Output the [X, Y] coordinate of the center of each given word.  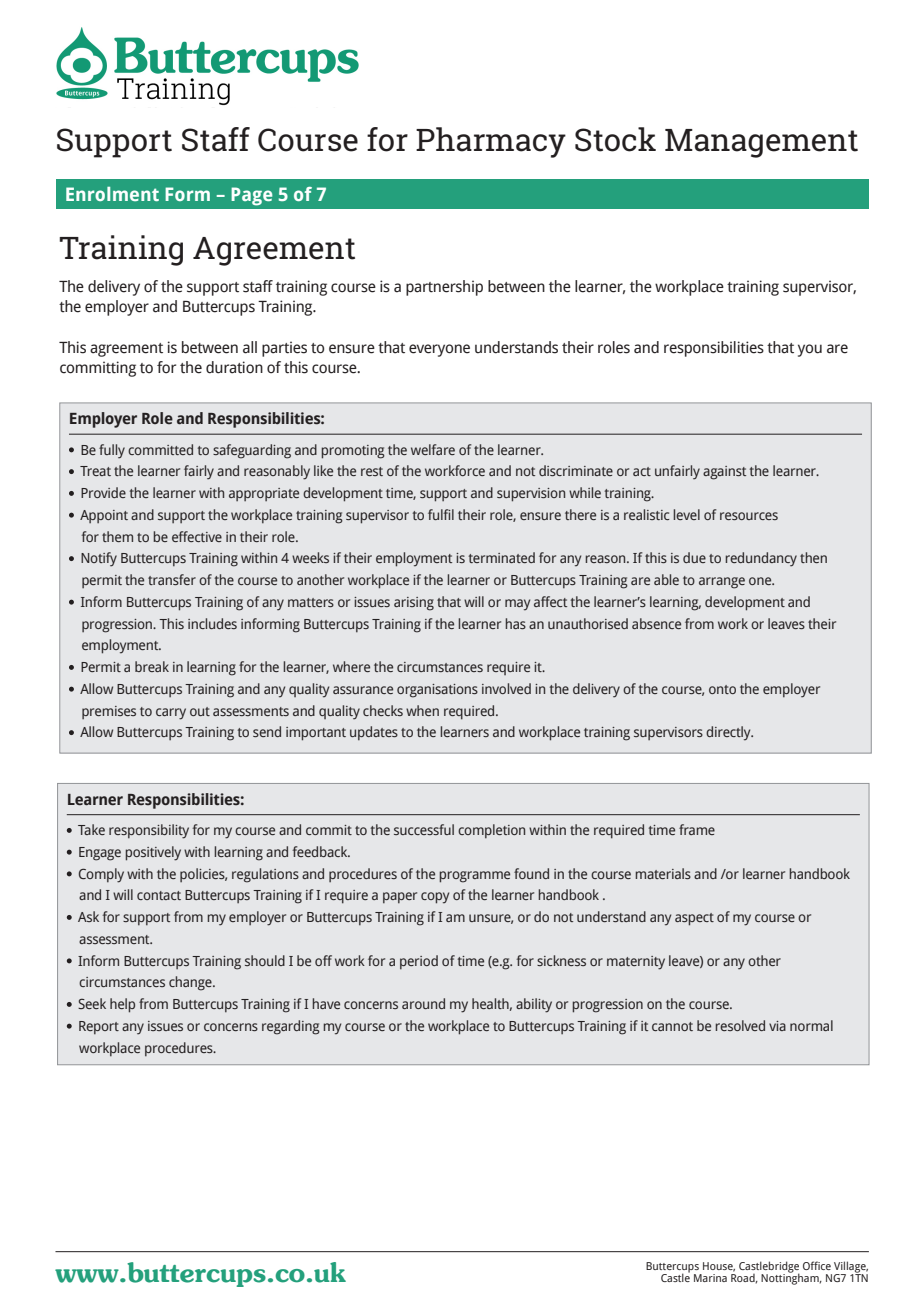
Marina [710, 1278]
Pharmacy [491, 142]
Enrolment [112, 194]
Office [817, 1265]
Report [99, 1027]
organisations [437, 691]
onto [722, 689]
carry [171, 714]
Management [761, 143]
